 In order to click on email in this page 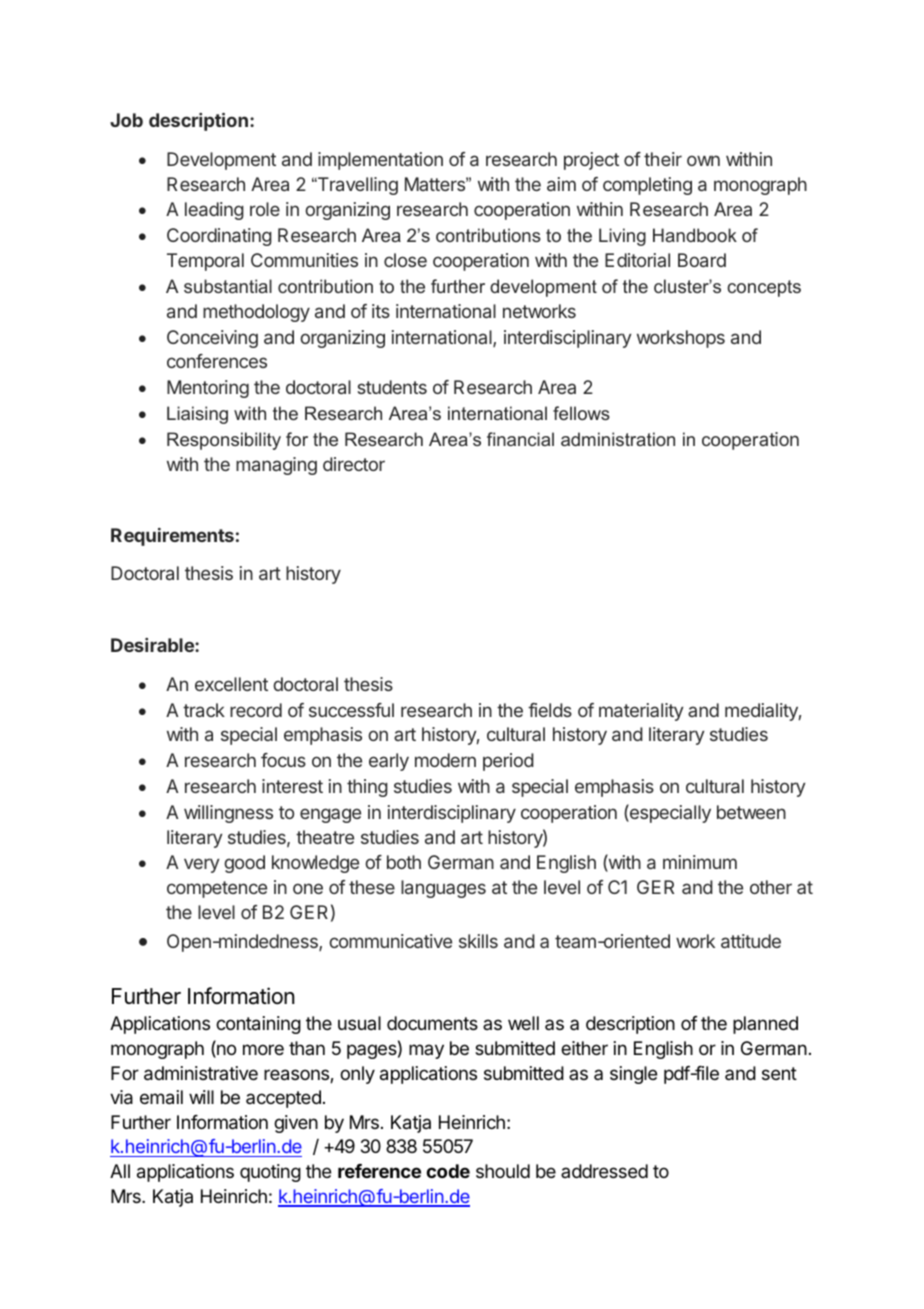, I will do `click(161, 1097)`.
